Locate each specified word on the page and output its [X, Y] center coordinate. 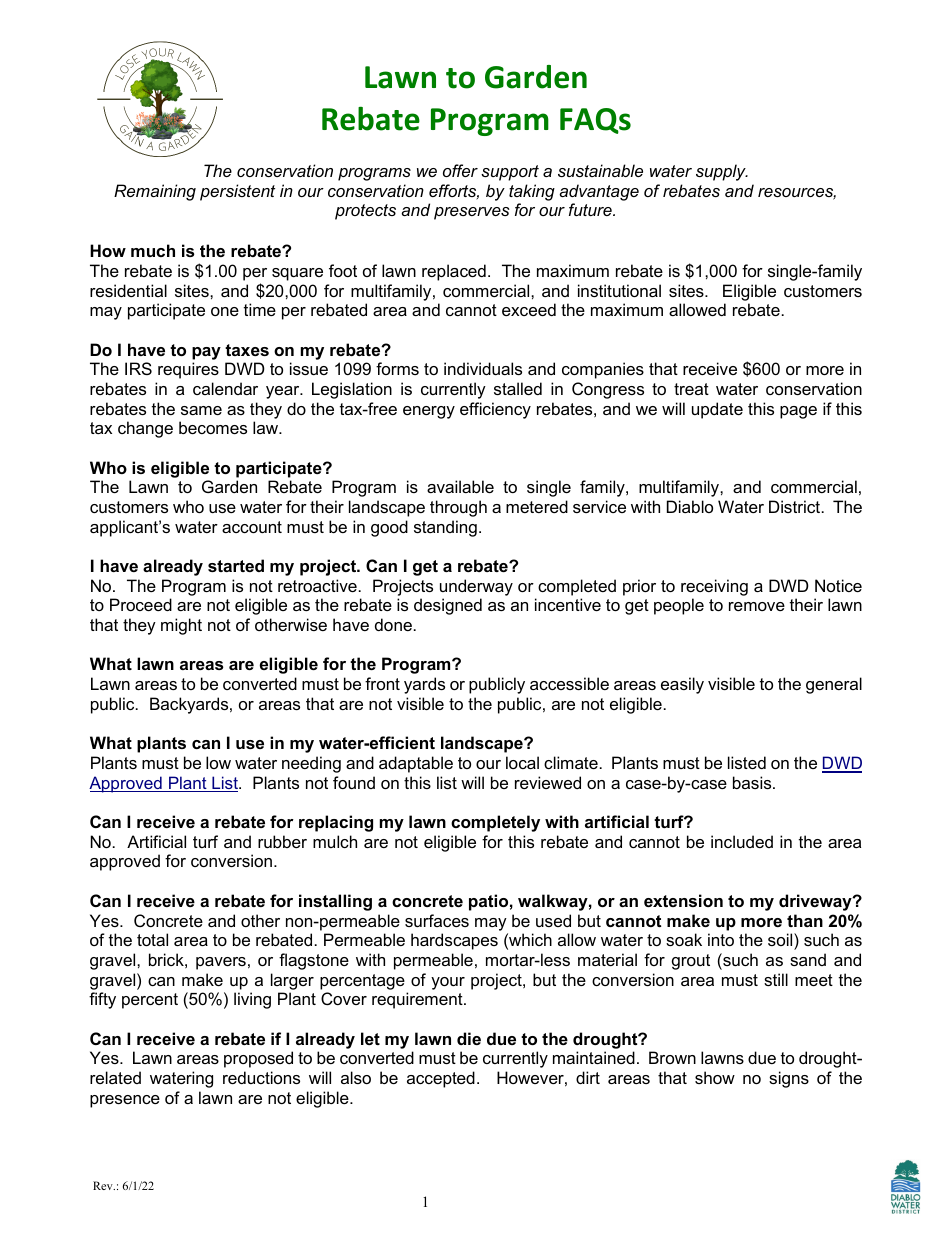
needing [311, 764]
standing [445, 528]
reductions [261, 1077]
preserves [472, 213]
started [236, 565]
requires [188, 370]
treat [691, 389]
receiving [714, 587]
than [805, 920]
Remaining [155, 192]
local [522, 762]
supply [722, 172]
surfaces [437, 920]
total [152, 939]
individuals [483, 368]
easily [682, 685]
